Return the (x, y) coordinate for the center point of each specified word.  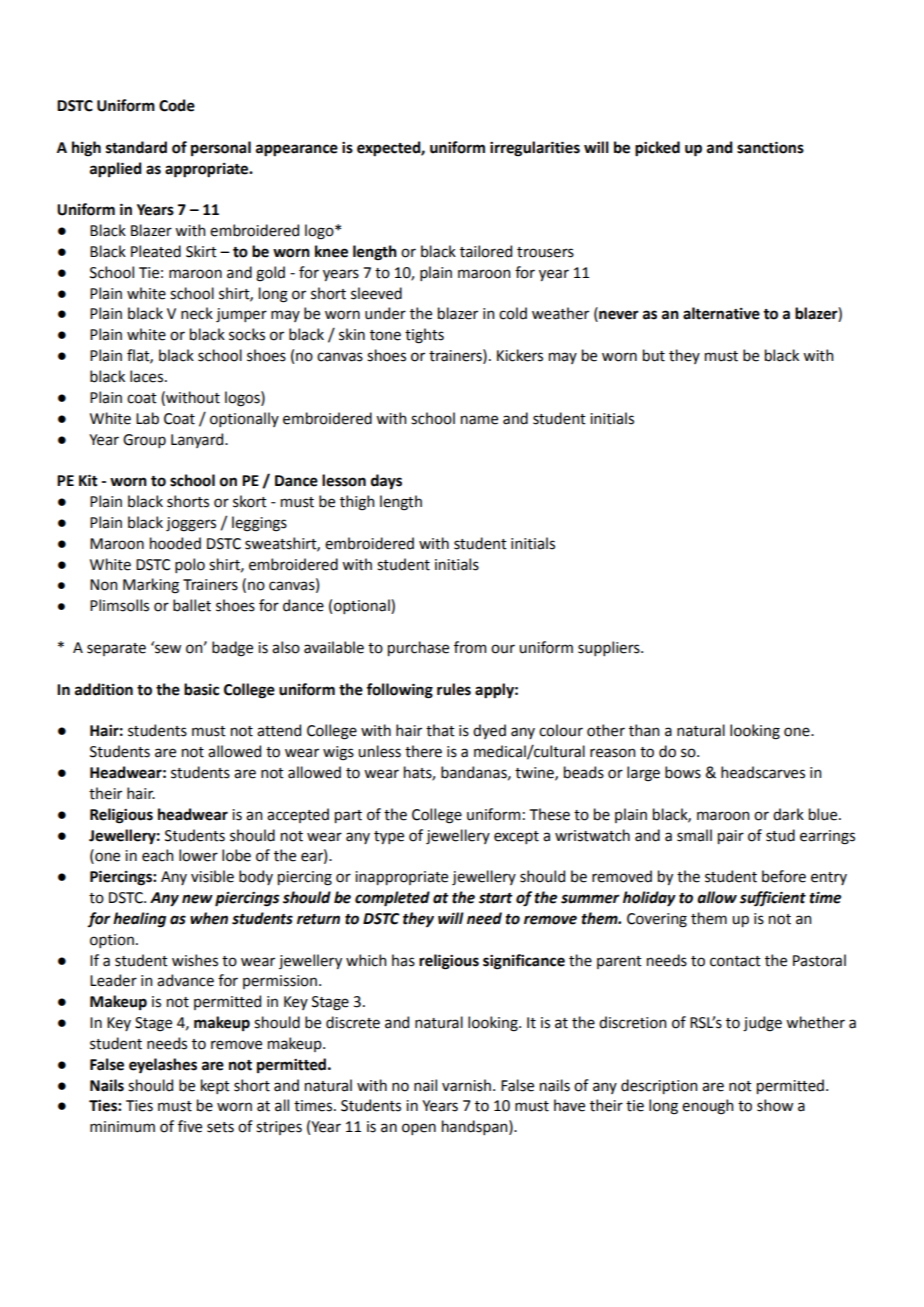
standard (136, 147)
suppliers (610, 648)
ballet (192, 605)
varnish (468, 1085)
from (470, 647)
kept (215, 1086)
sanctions (770, 147)
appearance (297, 150)
